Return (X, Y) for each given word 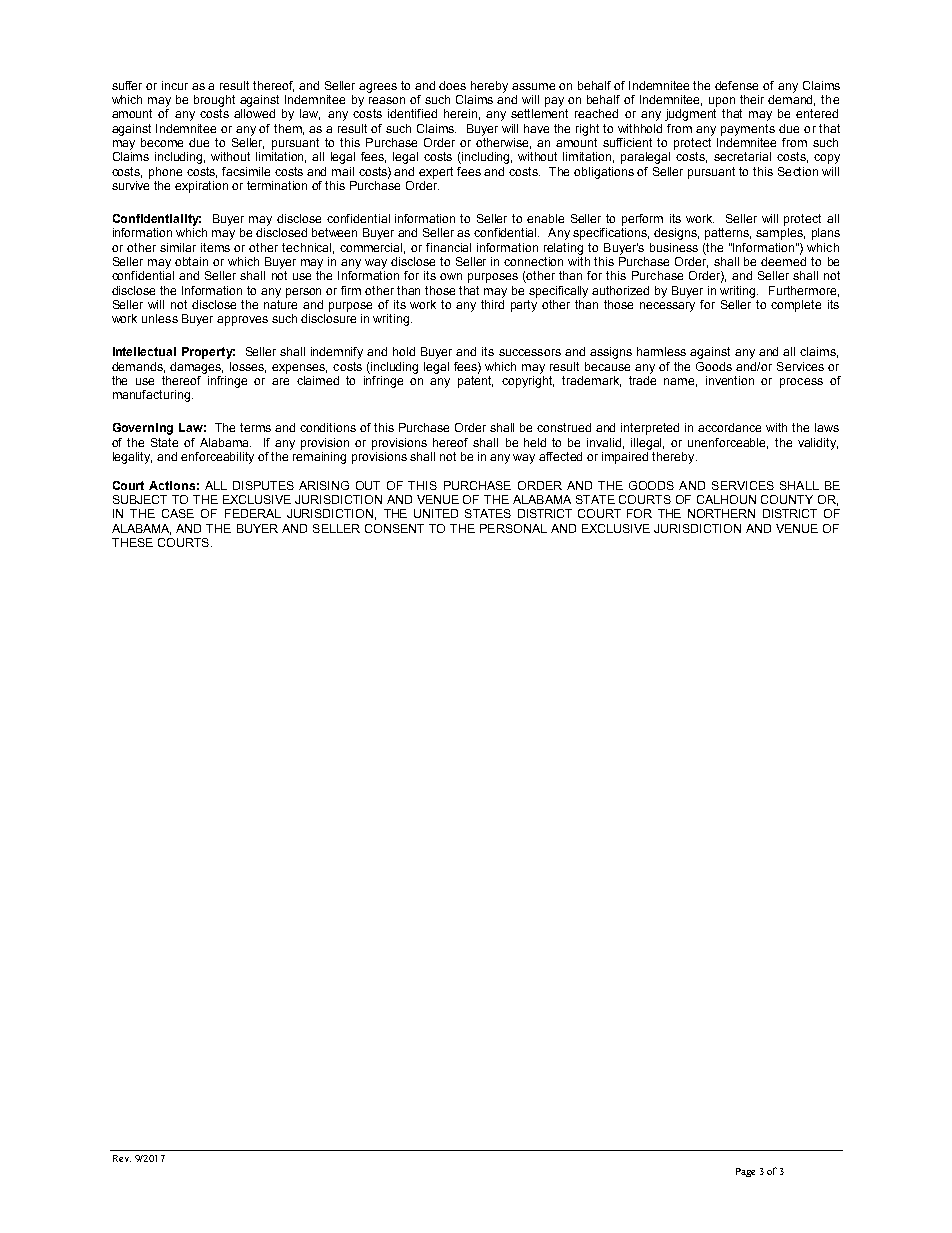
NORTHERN (721, 513)
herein (460, 113)
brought (214, 101)
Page (745, 1172)
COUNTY (787, 499)
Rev (122, 1158)
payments (748, 130)
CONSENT (394, 528)
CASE (178, 513)
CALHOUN (726, 499)
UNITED (436, 513)
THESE (132, 542)
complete (796, 306)
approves (242, 321)
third (492, 304)
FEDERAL (253, 513)
